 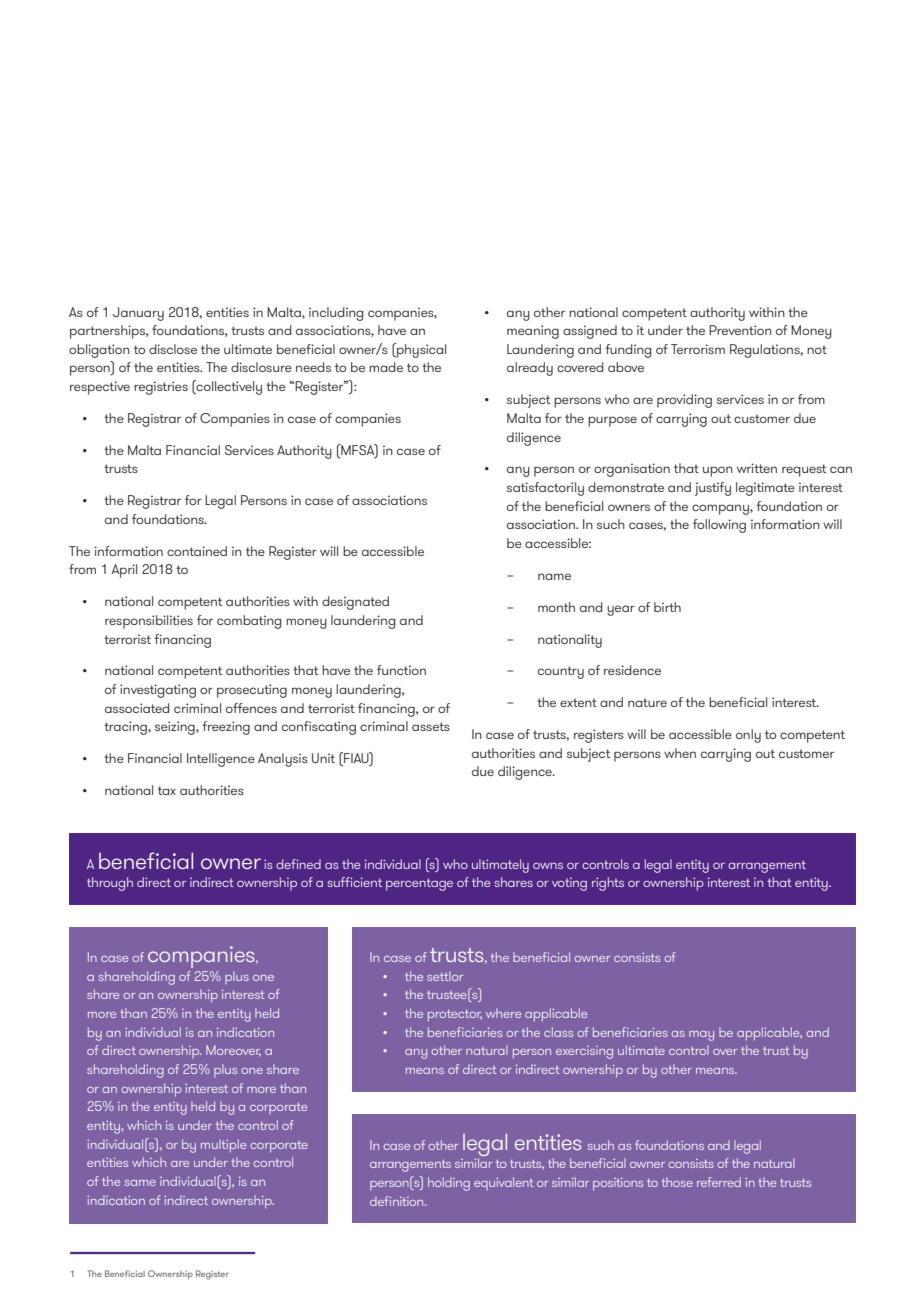 I want to click on meaning, so click(x=533, y=332).
